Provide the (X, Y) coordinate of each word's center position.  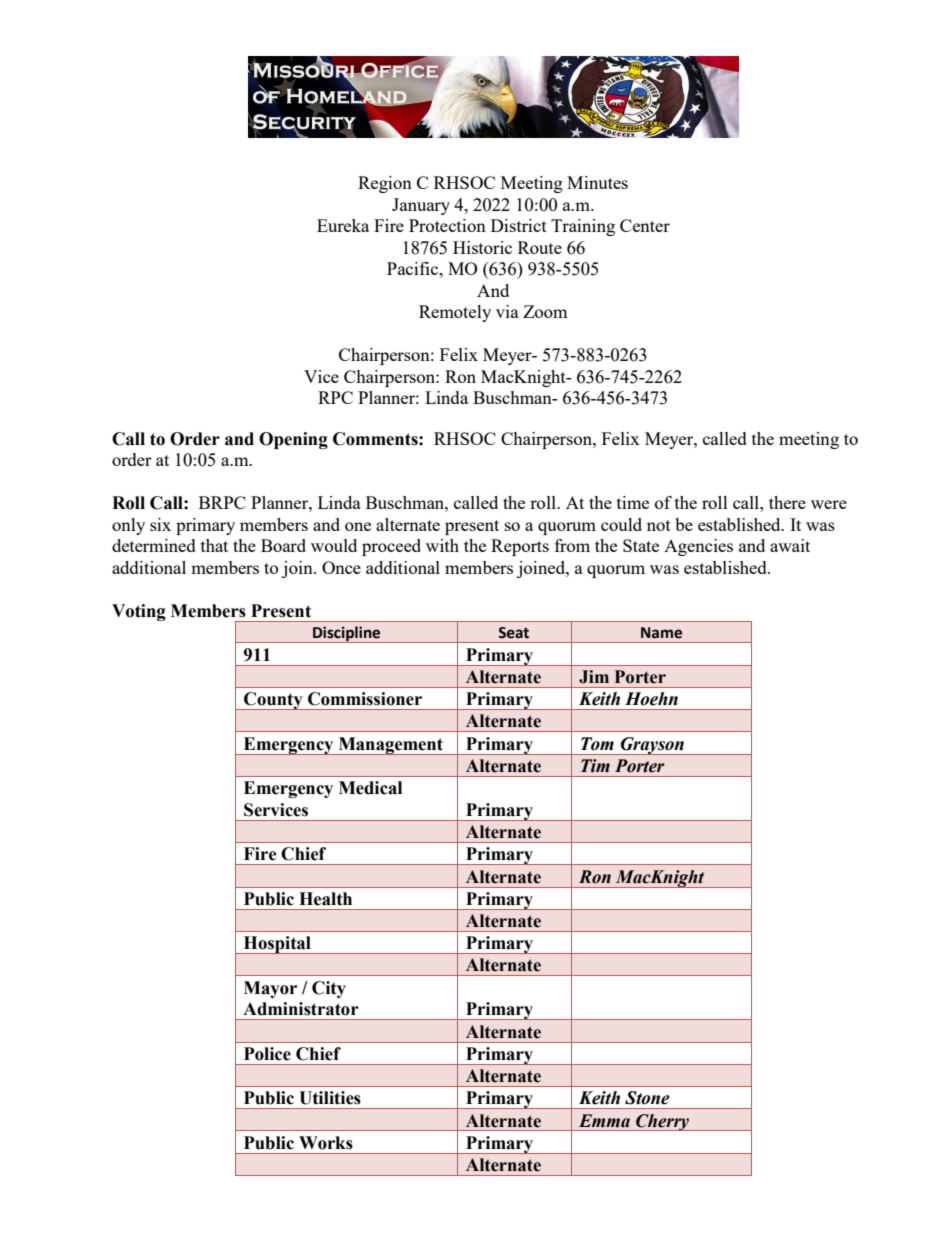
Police (267, 1054)
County (273, 701)
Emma (604, 1121)
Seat (513, 633)
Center (645, 225)
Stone (647, 1098)
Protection (447, 225)
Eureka (343, 225)
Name (661, 633)
